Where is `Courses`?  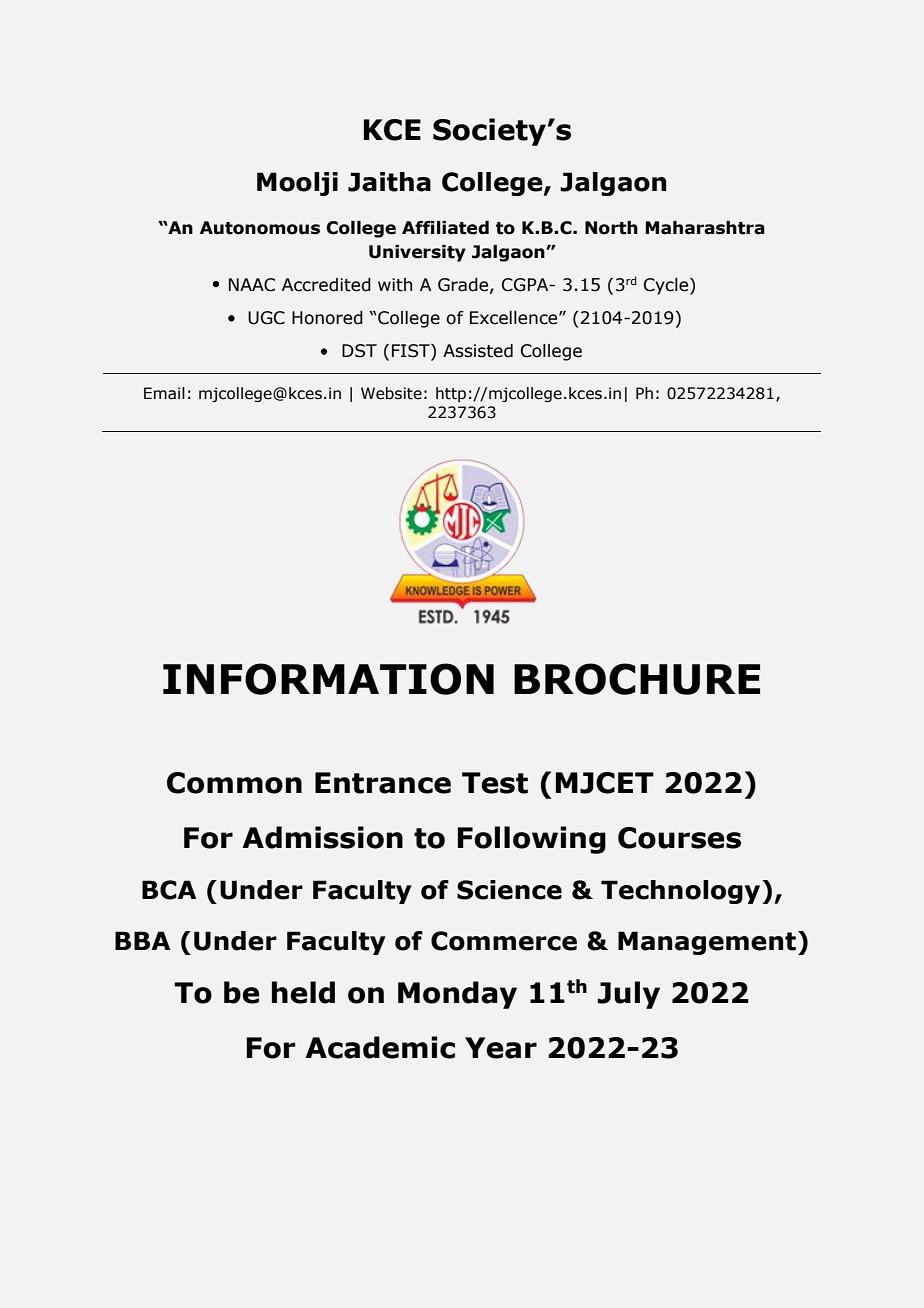
Courses is located at coordinates (679, 838).
